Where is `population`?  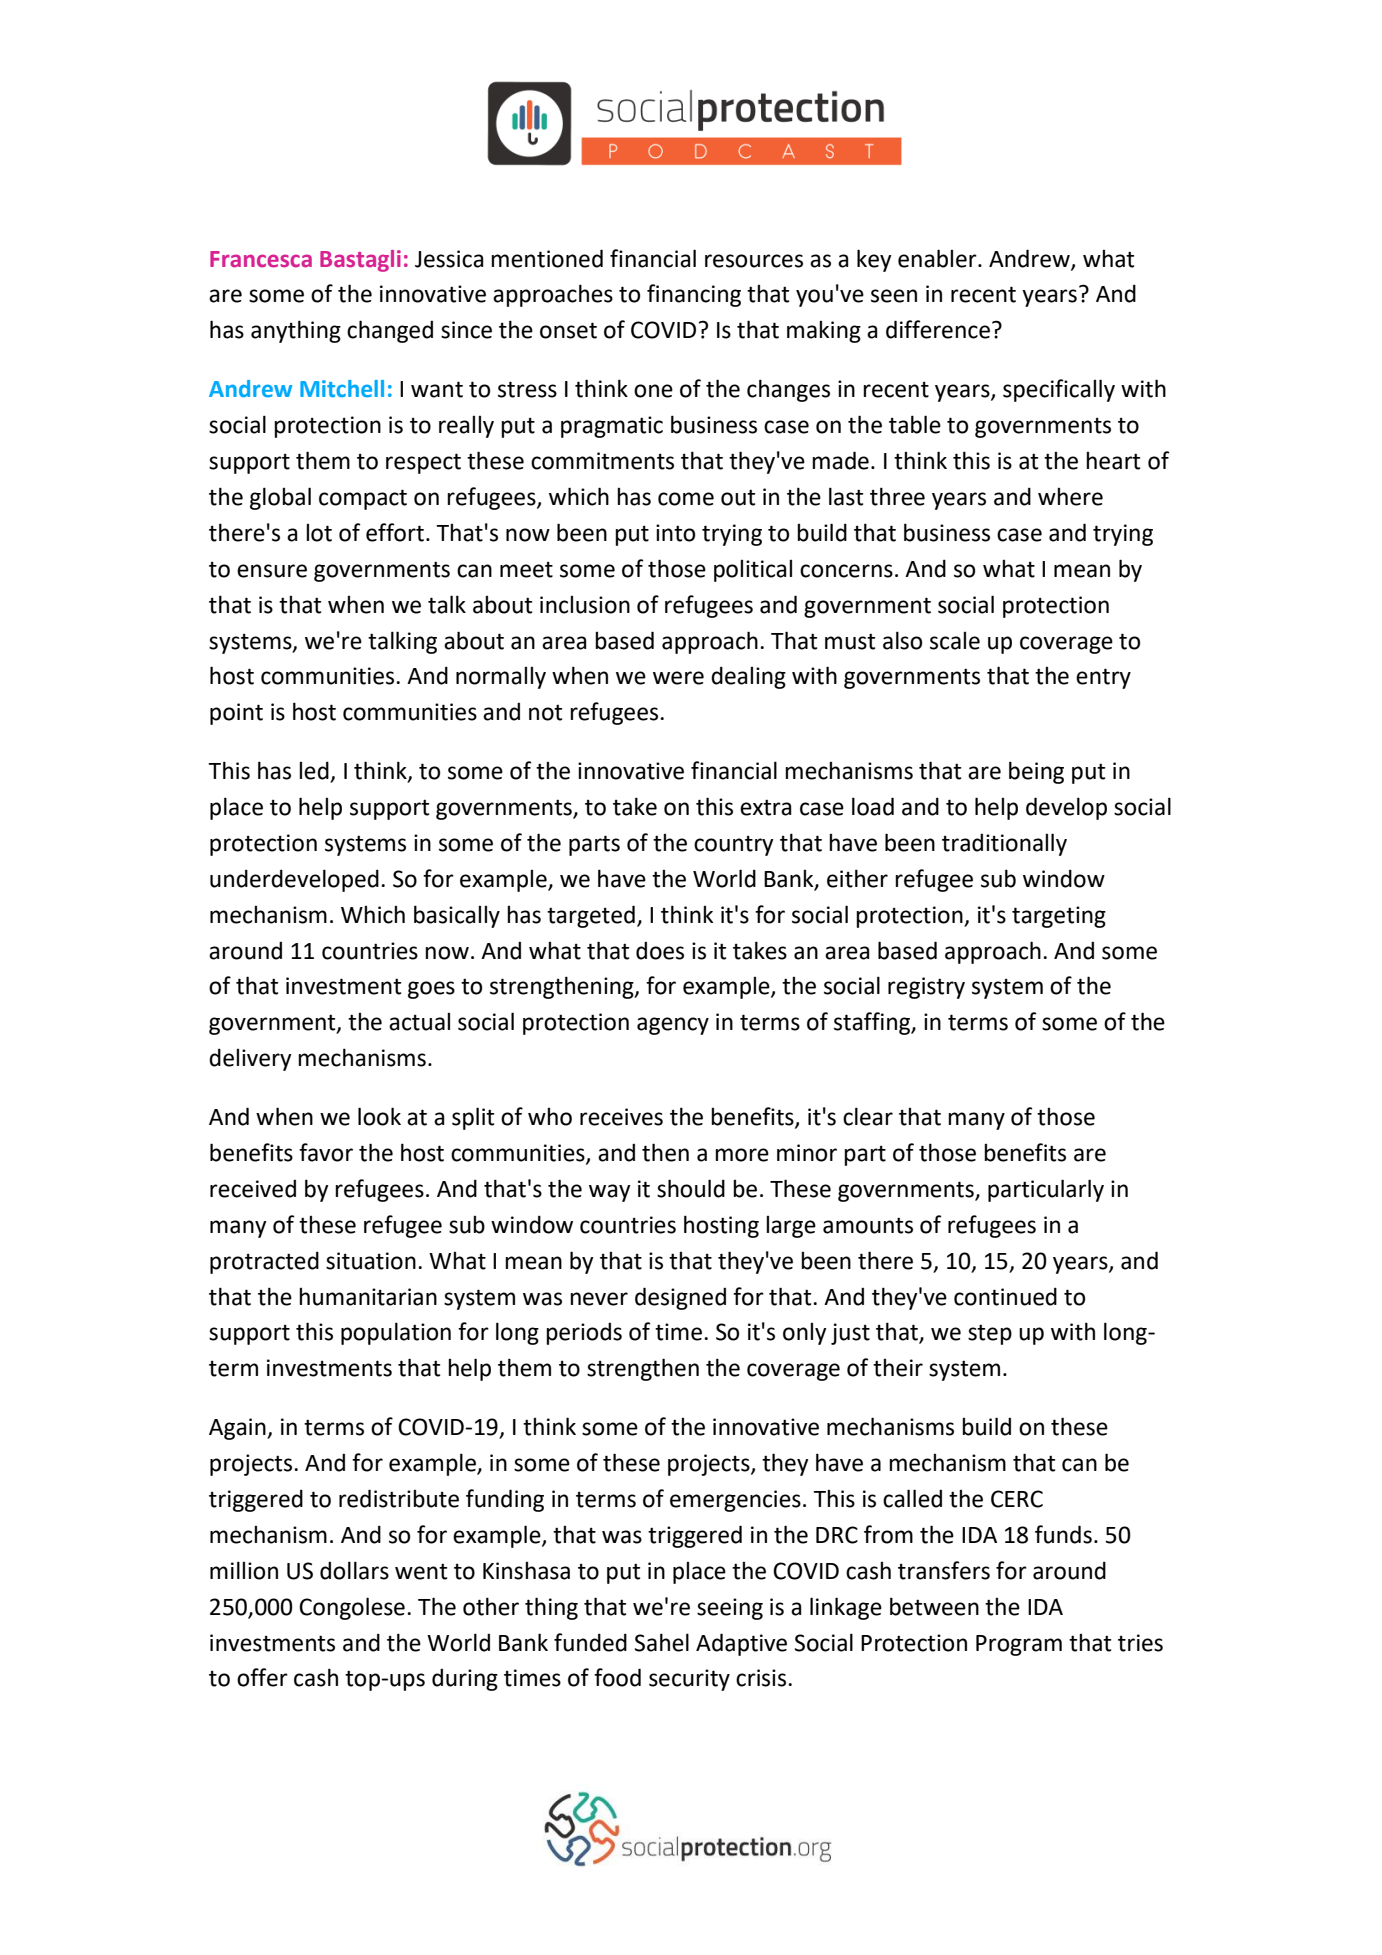
population is located at coordinates (396, 1333).
